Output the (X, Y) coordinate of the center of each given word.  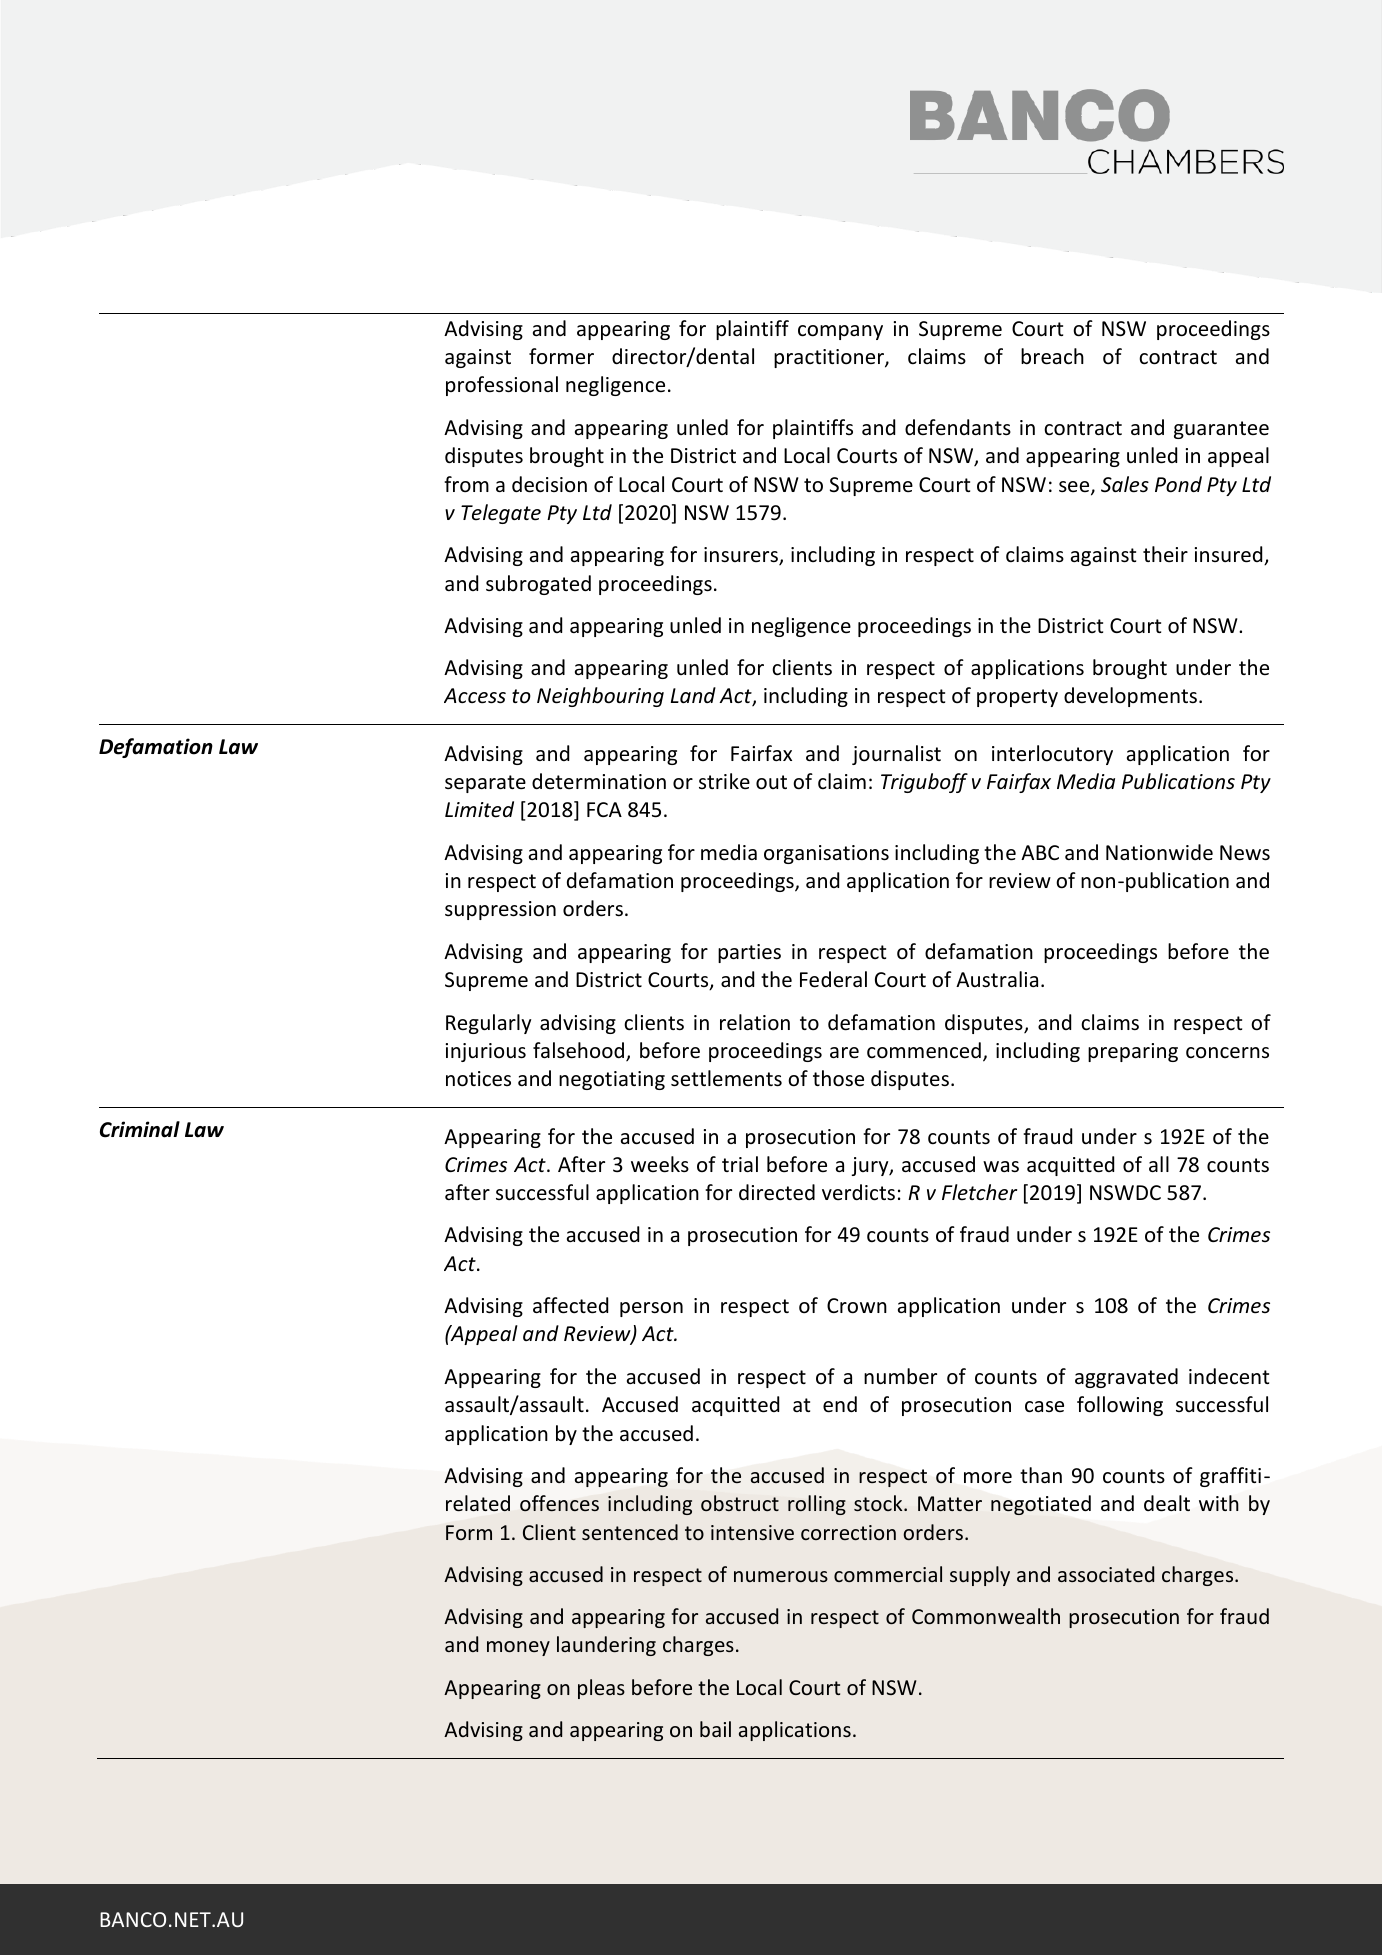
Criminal (140, 1129)
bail (715, 1729)
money (518, 1648)
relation (755, 1022)
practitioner (830, 358)
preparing (1133, 1052)
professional (502, 386)
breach (1052, 356)
